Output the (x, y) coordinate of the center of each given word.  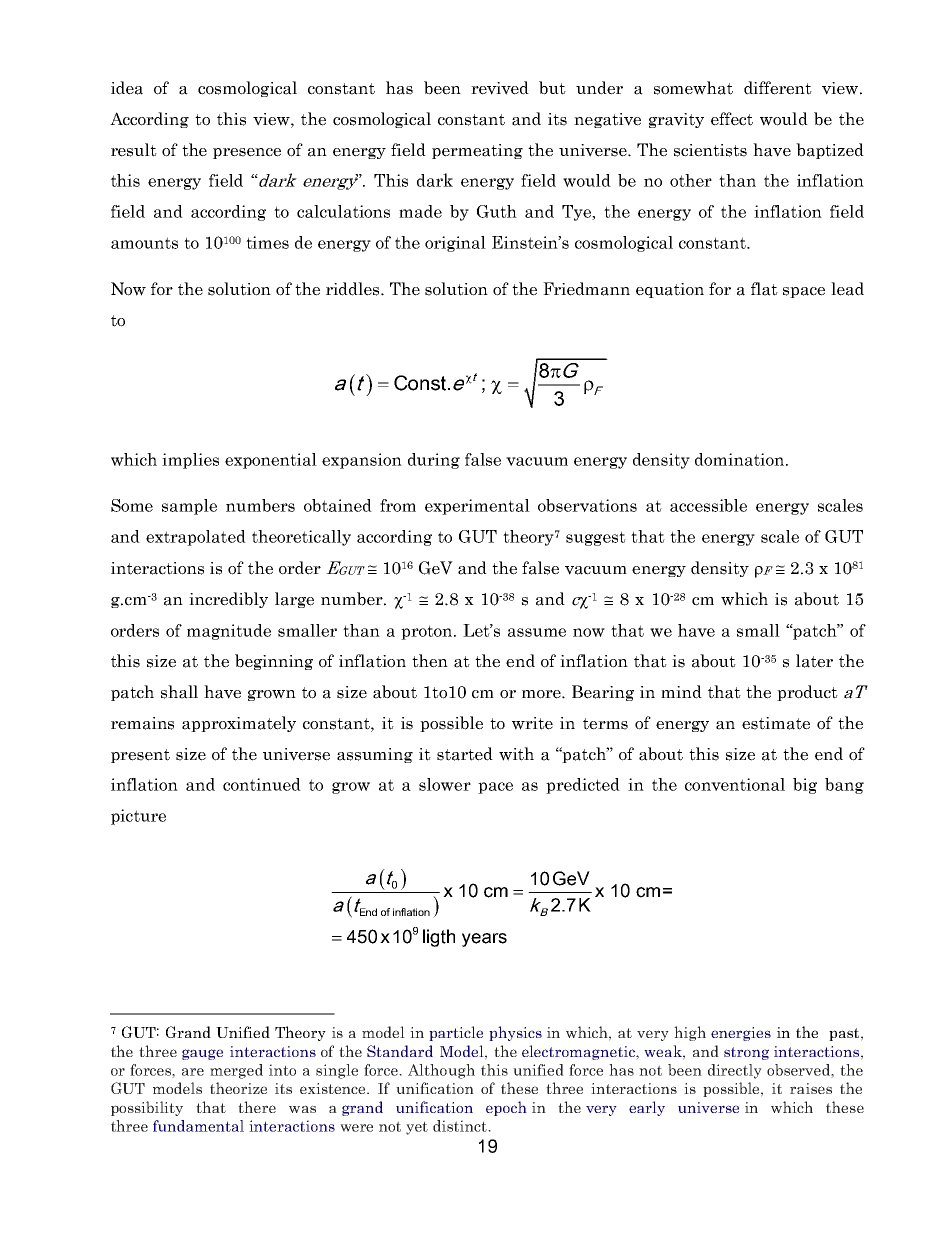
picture (138, 817)
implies (190, 461)
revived (500, 88)
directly (735, 1071)
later (814, 661)
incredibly (228, 600)
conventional (735, 784)
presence (247, 153)
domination (741, 459)
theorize (238, 1088)
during (434, 461)
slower (445, 784)
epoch (506, 1108)
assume (537, 632)
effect (732, 119)
